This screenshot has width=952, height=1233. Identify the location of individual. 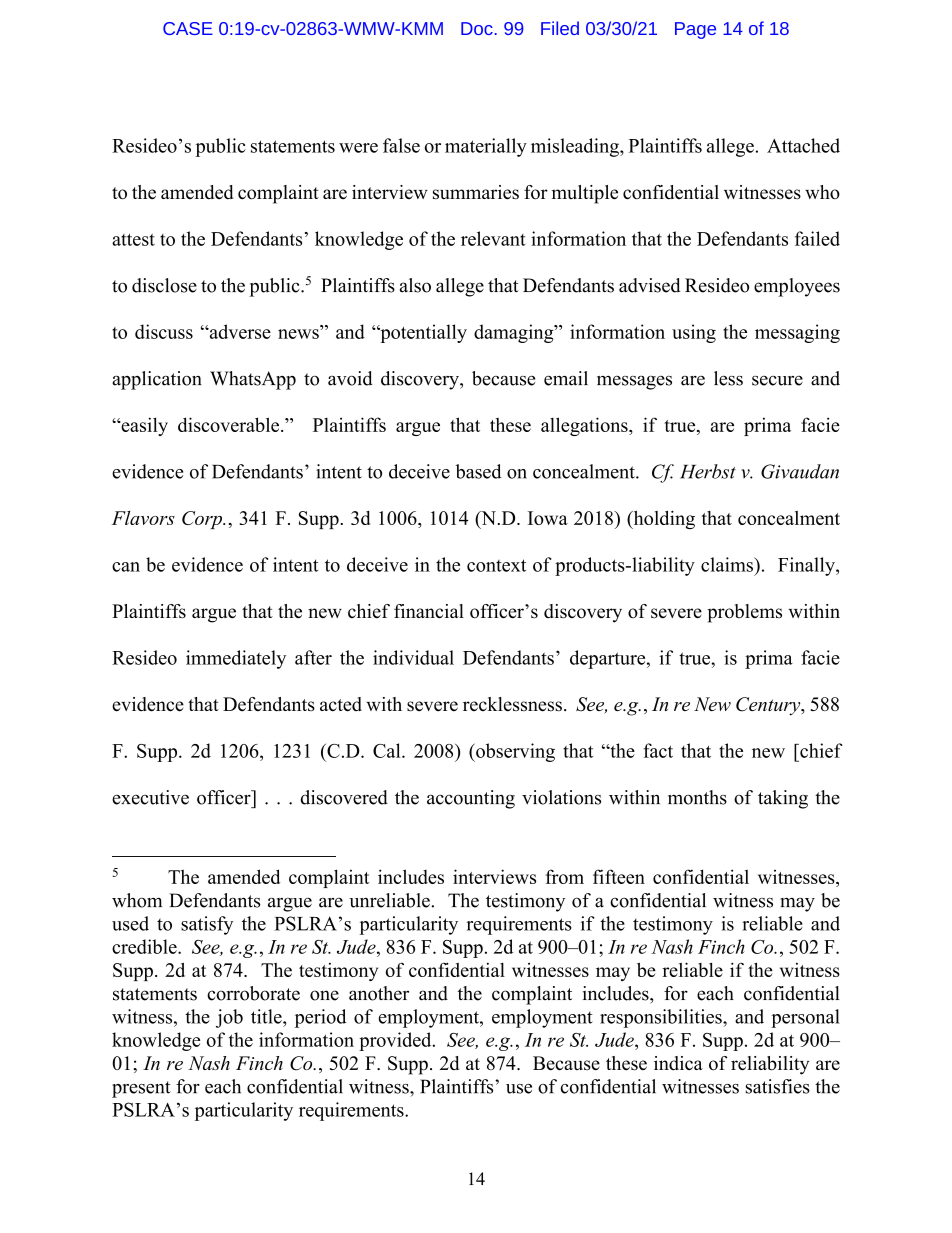
(413, 657).
